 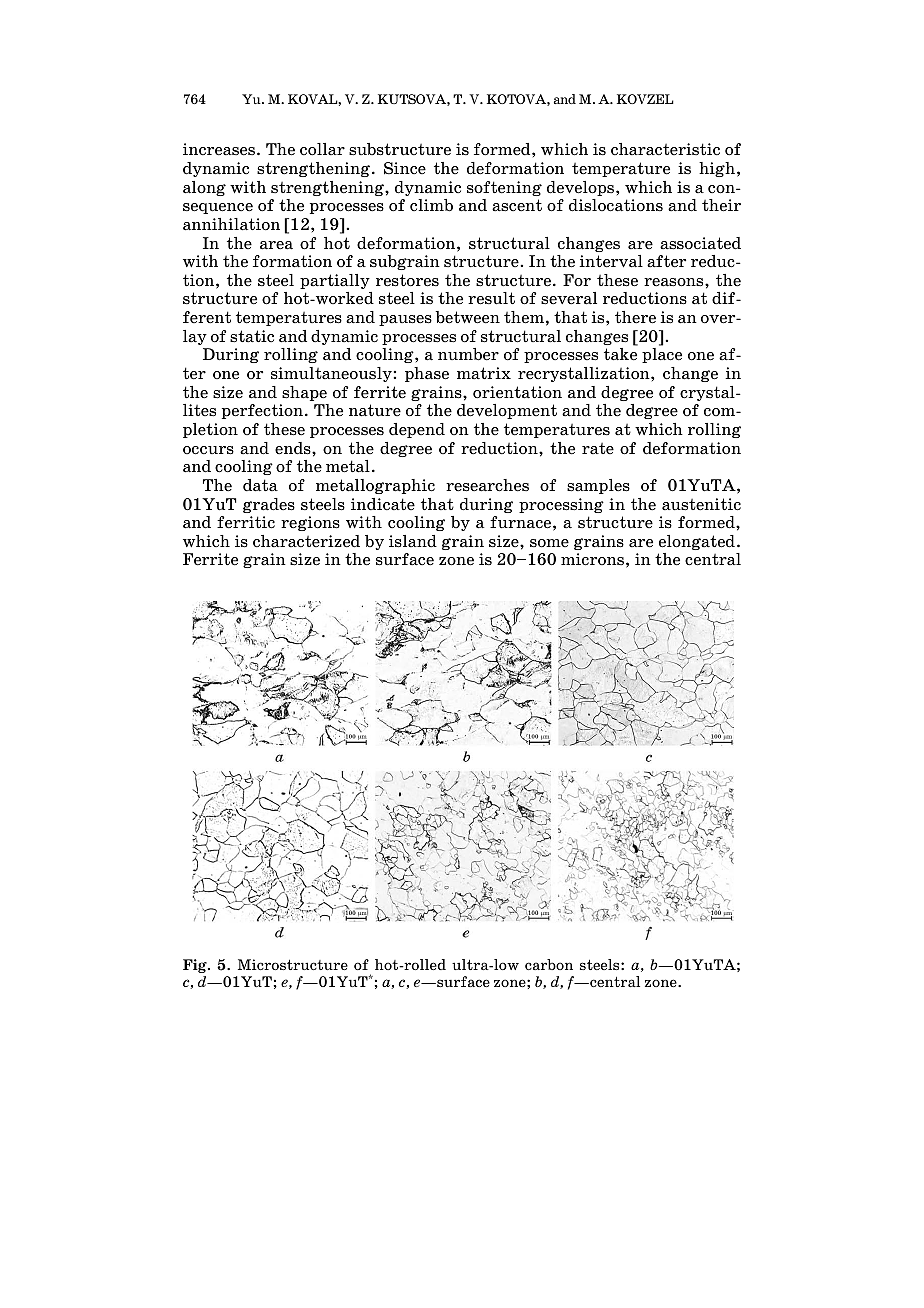 I want to click on characteristic, so click(x=665, y=149).
